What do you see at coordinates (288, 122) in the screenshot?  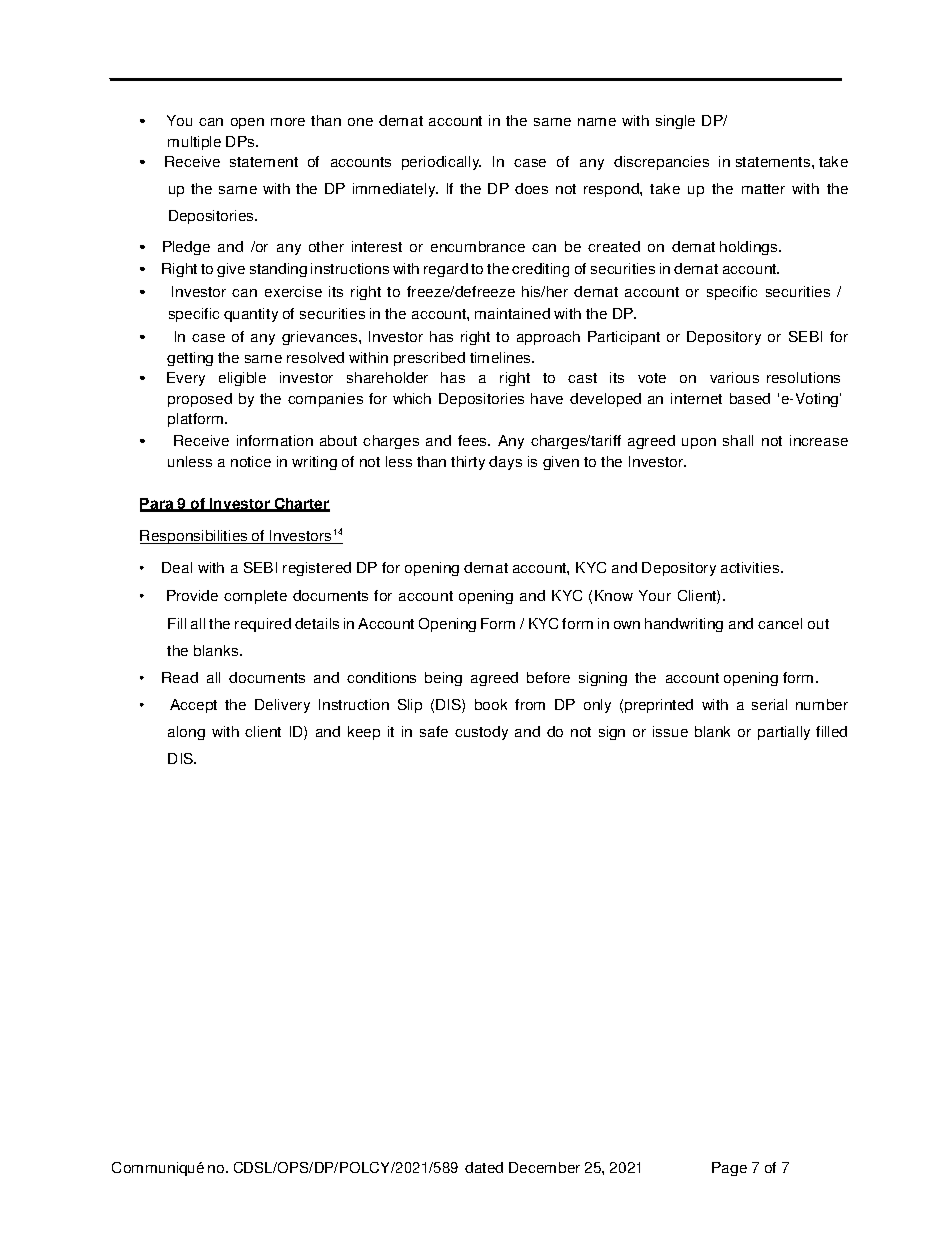 I see `more` at bounding box center [288, 122].
